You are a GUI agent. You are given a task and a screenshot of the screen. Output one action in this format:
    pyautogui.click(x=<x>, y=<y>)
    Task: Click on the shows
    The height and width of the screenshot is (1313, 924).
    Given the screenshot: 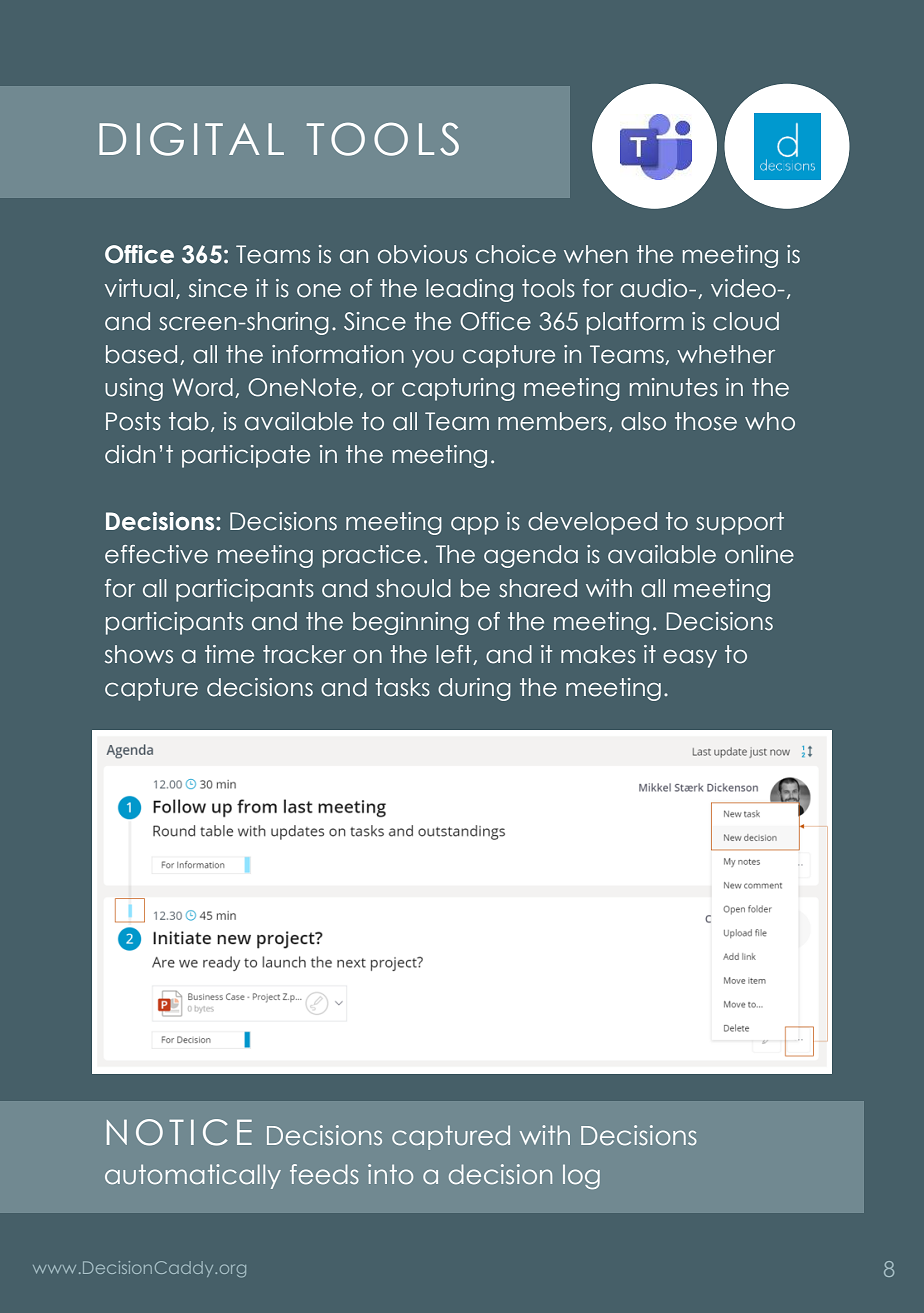 What is the action you would take?
    pyautogui.click(x=139, y=654)
